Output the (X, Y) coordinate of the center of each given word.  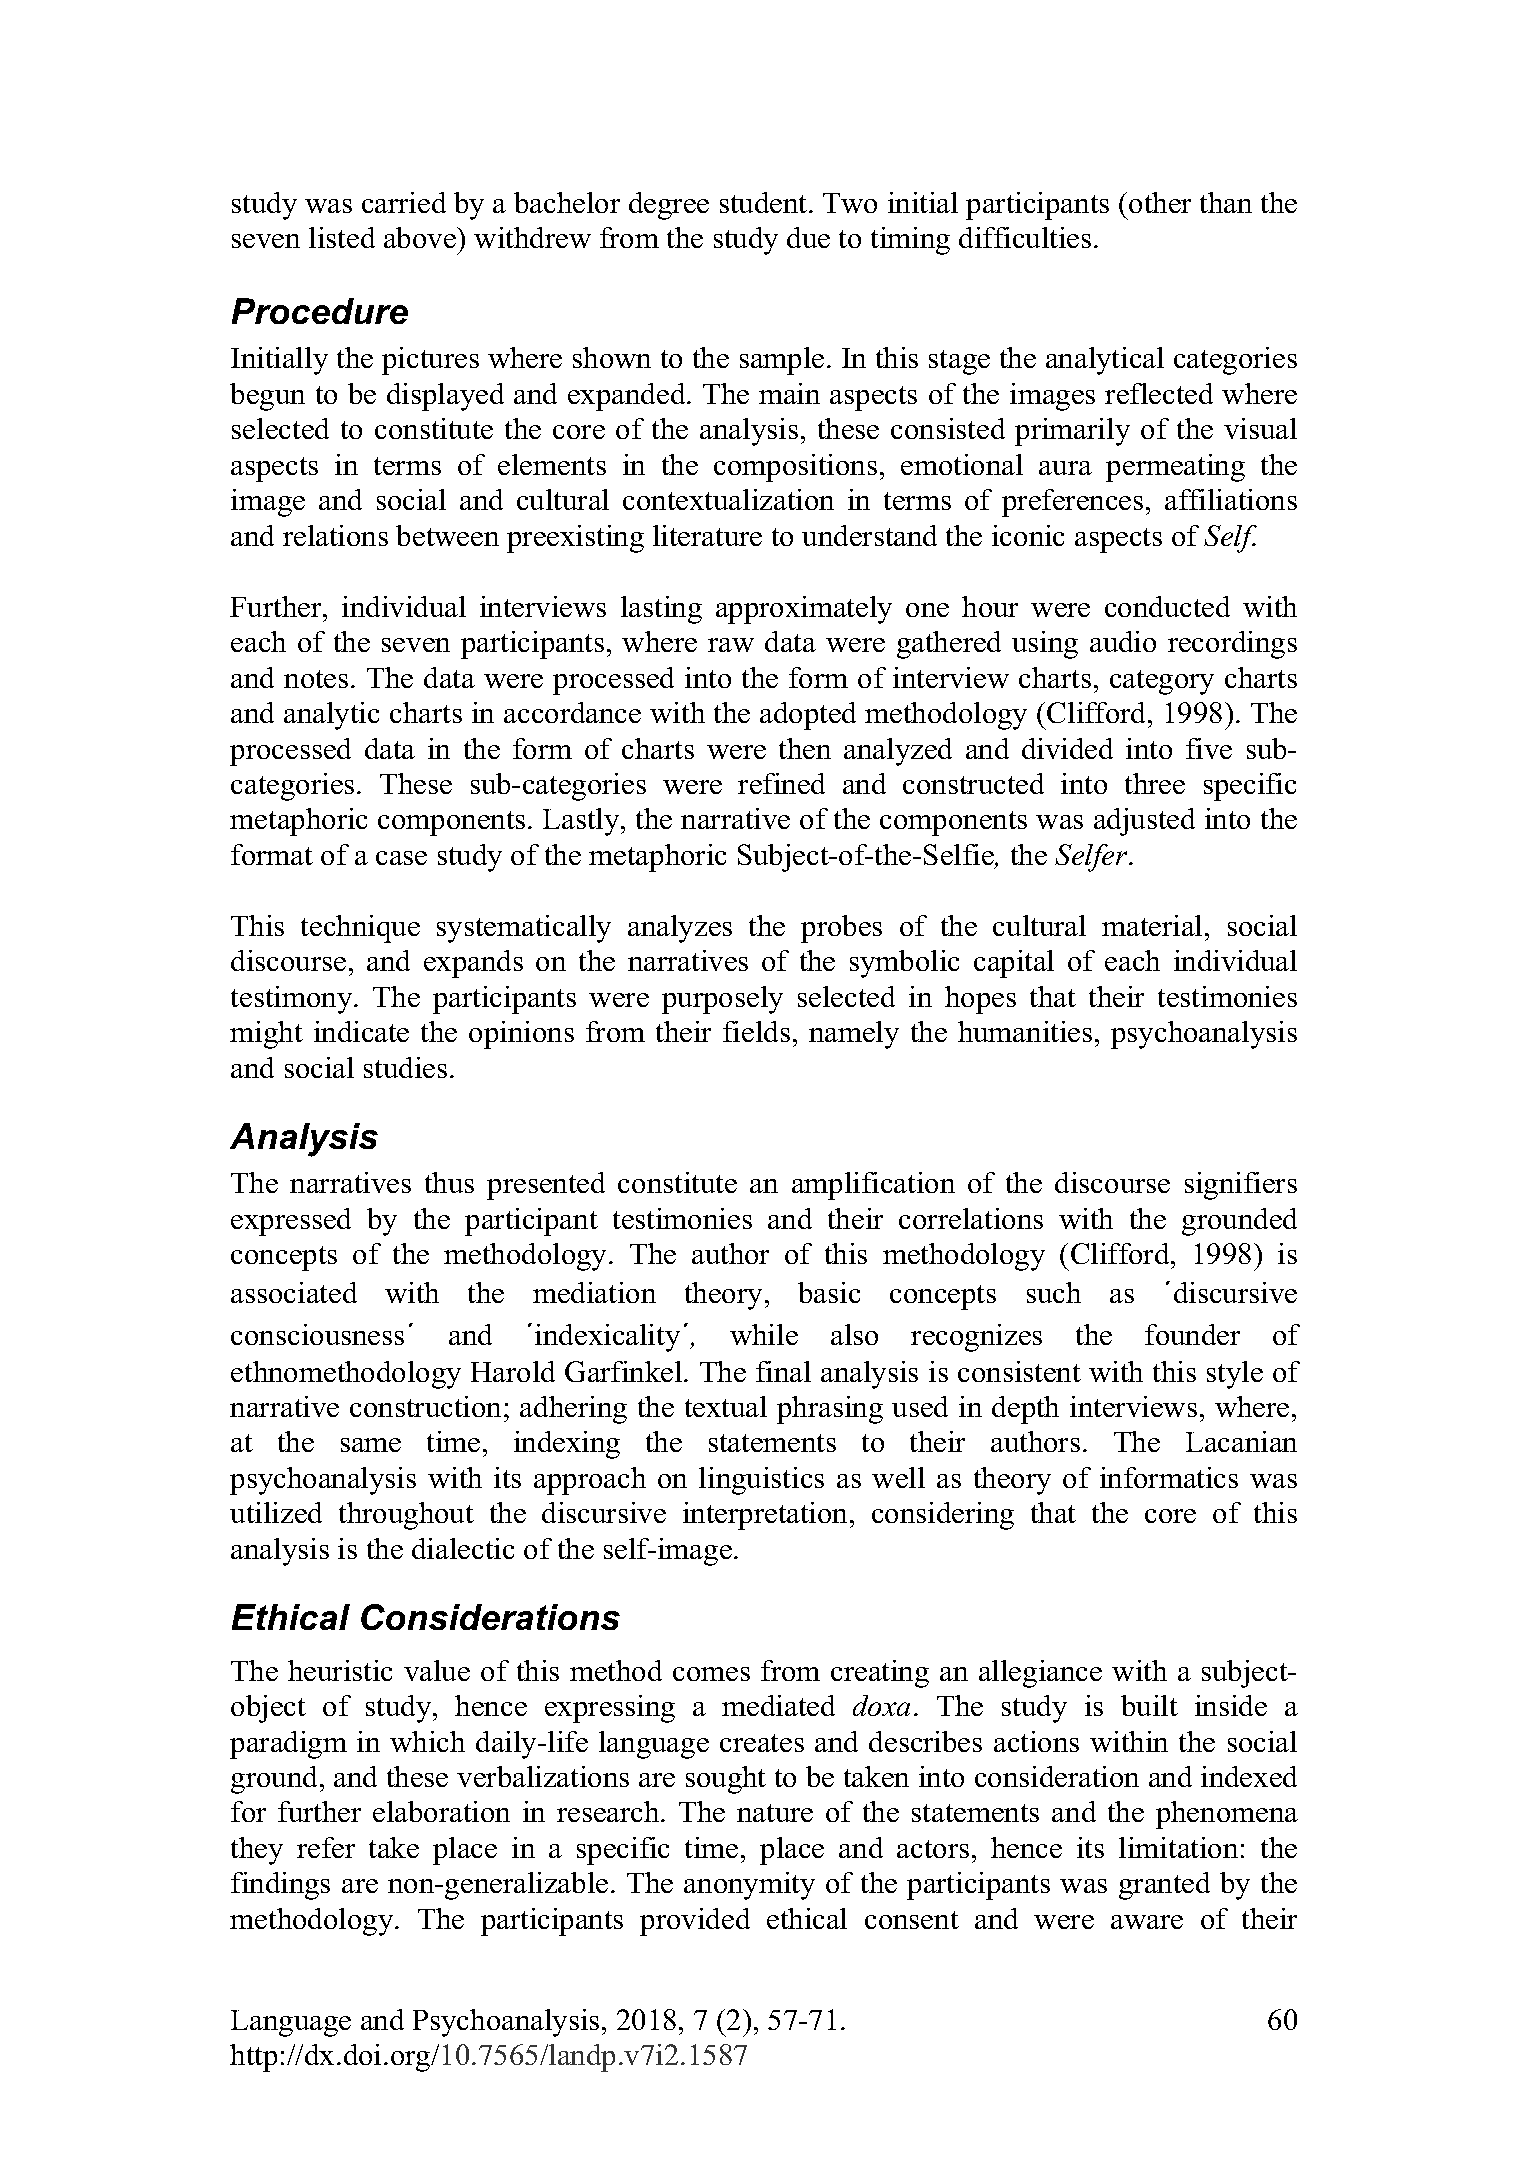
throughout (406, 1516)
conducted (1167, 606)
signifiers (1241, 1186)
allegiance (1040, 1674)
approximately (804, 610)
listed (342, 237)
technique (360, 929)
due (808, 237)
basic (829, 1292)
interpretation (767, 1516)
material (1152, 925)
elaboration (441, 1811)
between (447, 535)
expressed (291, 1222)
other (1160, 202)
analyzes (680, 929)
